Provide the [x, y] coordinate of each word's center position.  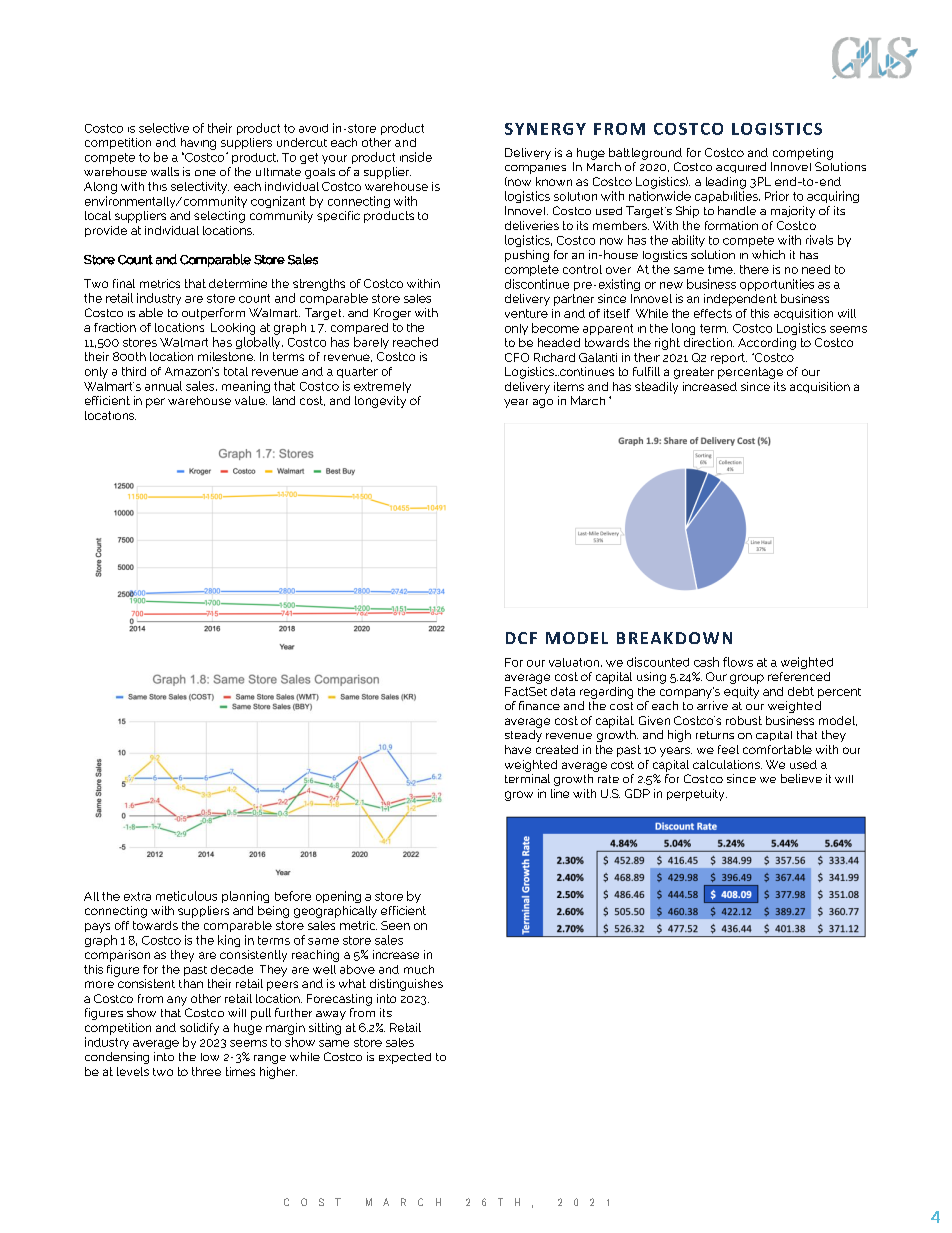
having [198, 144]
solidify [199, 1029]
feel [728, 749]
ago [543, 403]
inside [416, 157]
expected [405, 1058]
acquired [741, 167]
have [518, 749]
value [251, 400]
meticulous [186, 896]
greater [694, 373]
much [419, 969]
